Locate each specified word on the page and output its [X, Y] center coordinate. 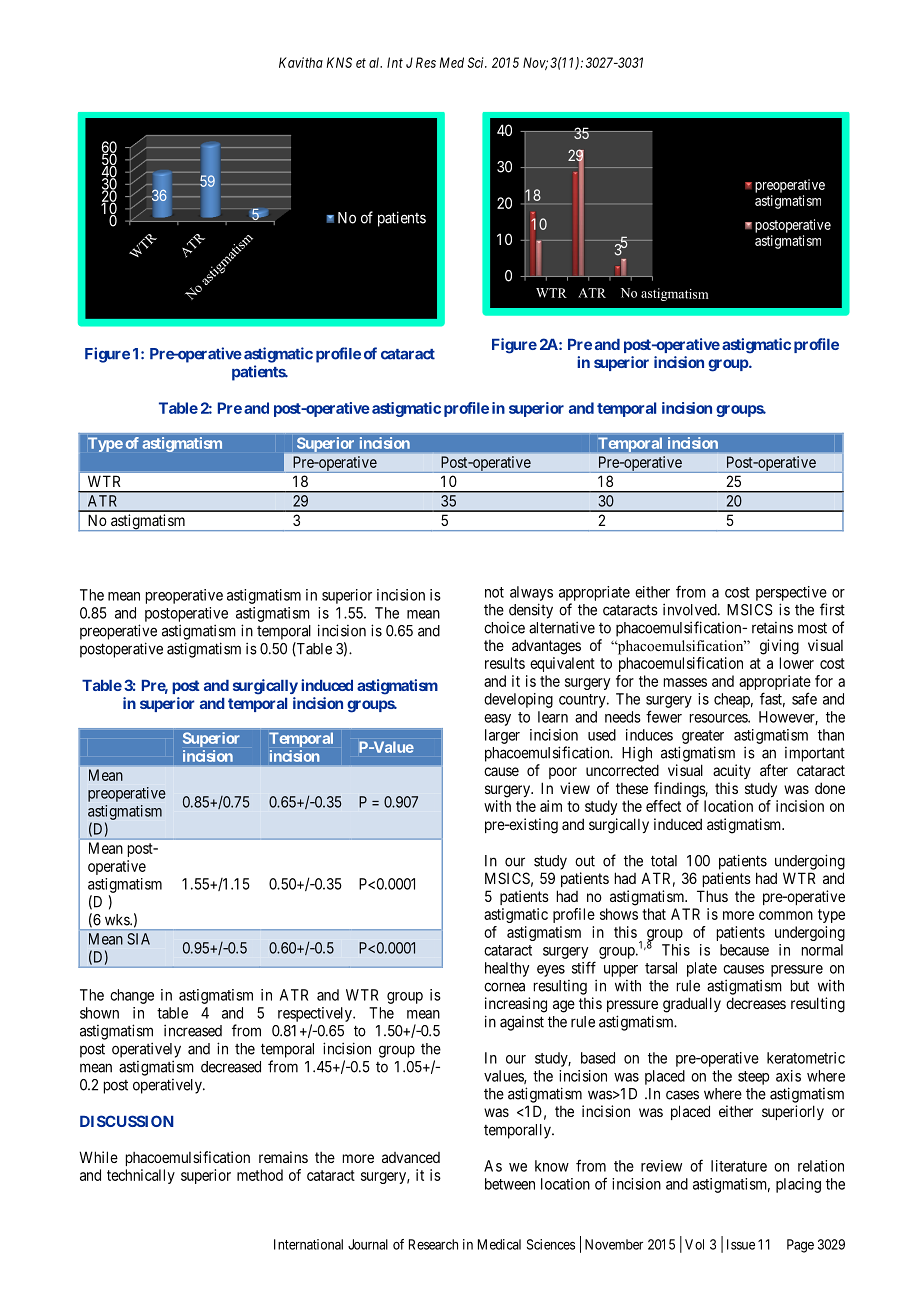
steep [753, 1078]
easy [497, 720]
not [494, 592]
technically [141, 1176]
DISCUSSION [127, 1121]
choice [504, 628]
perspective [791, 593]
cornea [504, 987]
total [664, 861]
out [585, 861]
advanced [411, 1157]
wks [118, 920]
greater [703, 737]
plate [702, 969]
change [132, 996]
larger [502, 736]
